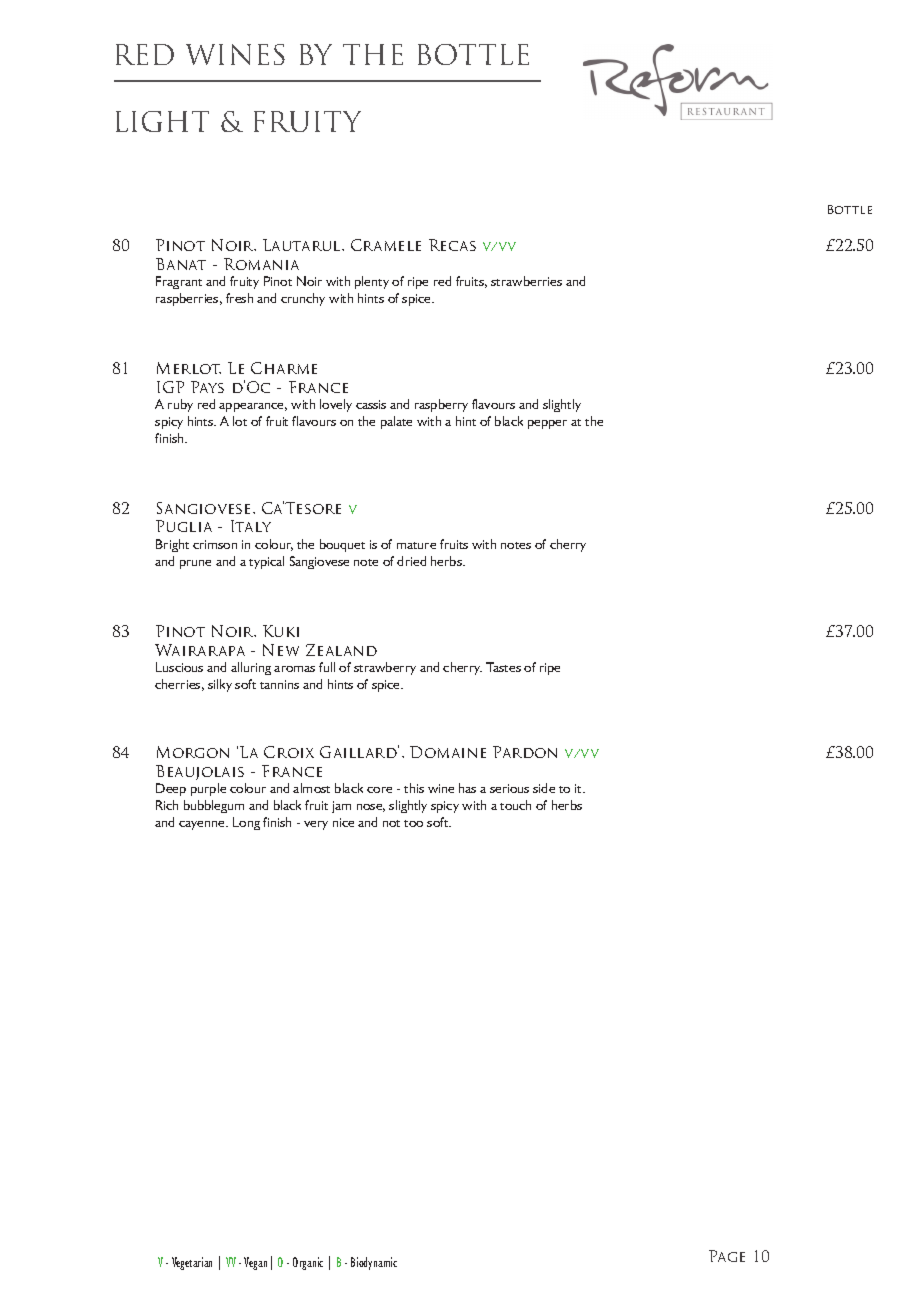 The image size is (924, 1308). What do you see at coordinates (526, 281) in the page?
I see `strawberries` at bounding box center [526, 281].
